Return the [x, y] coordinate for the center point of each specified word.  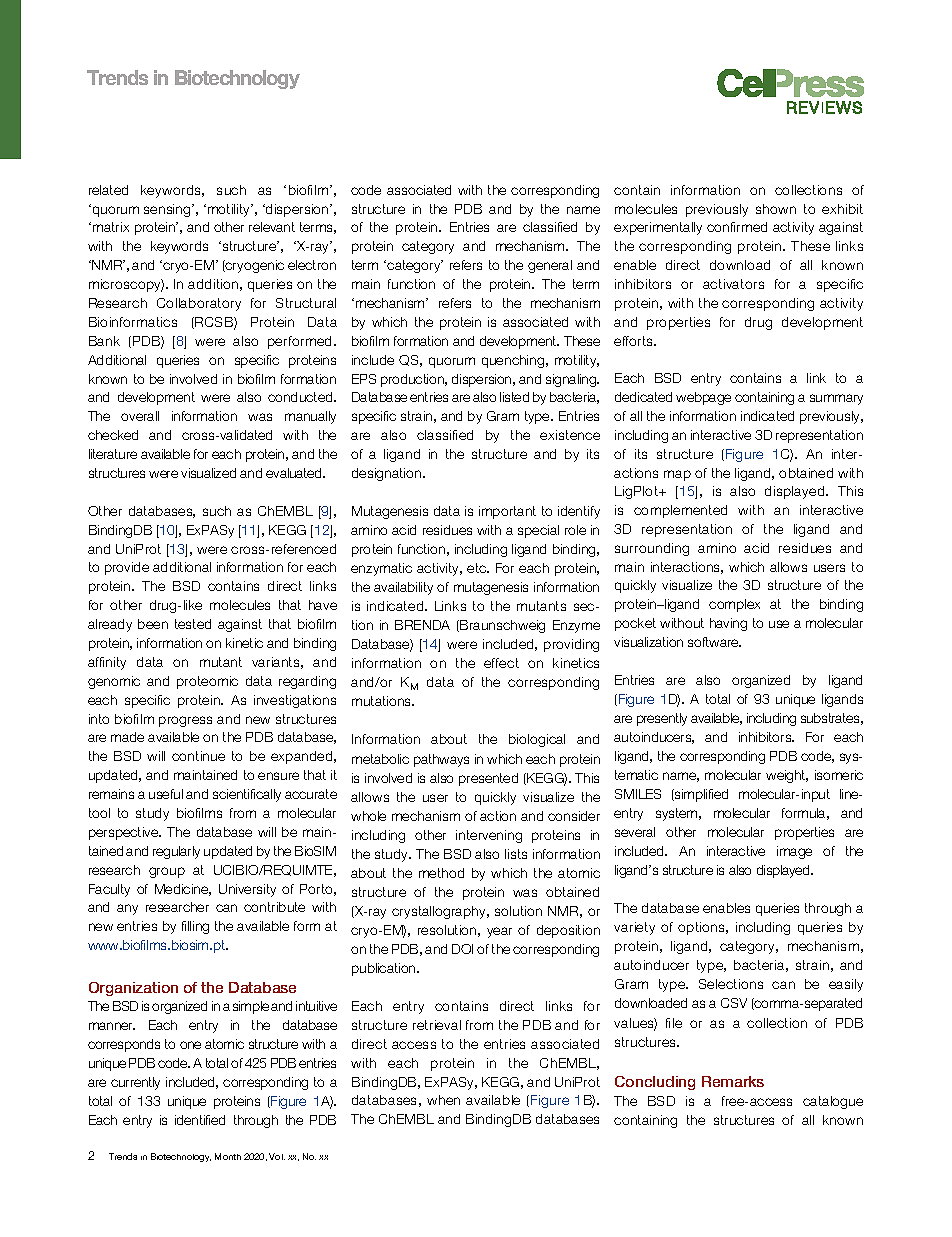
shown [776, 209]
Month [228, 1156]
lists [516, 854]
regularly [176, 852]
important [507, 512]
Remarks [733, 1081]
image [794, 852]
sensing [168, 210]
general [550, 266]
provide [127, 568]
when [443, 1100]
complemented [680, 511]
